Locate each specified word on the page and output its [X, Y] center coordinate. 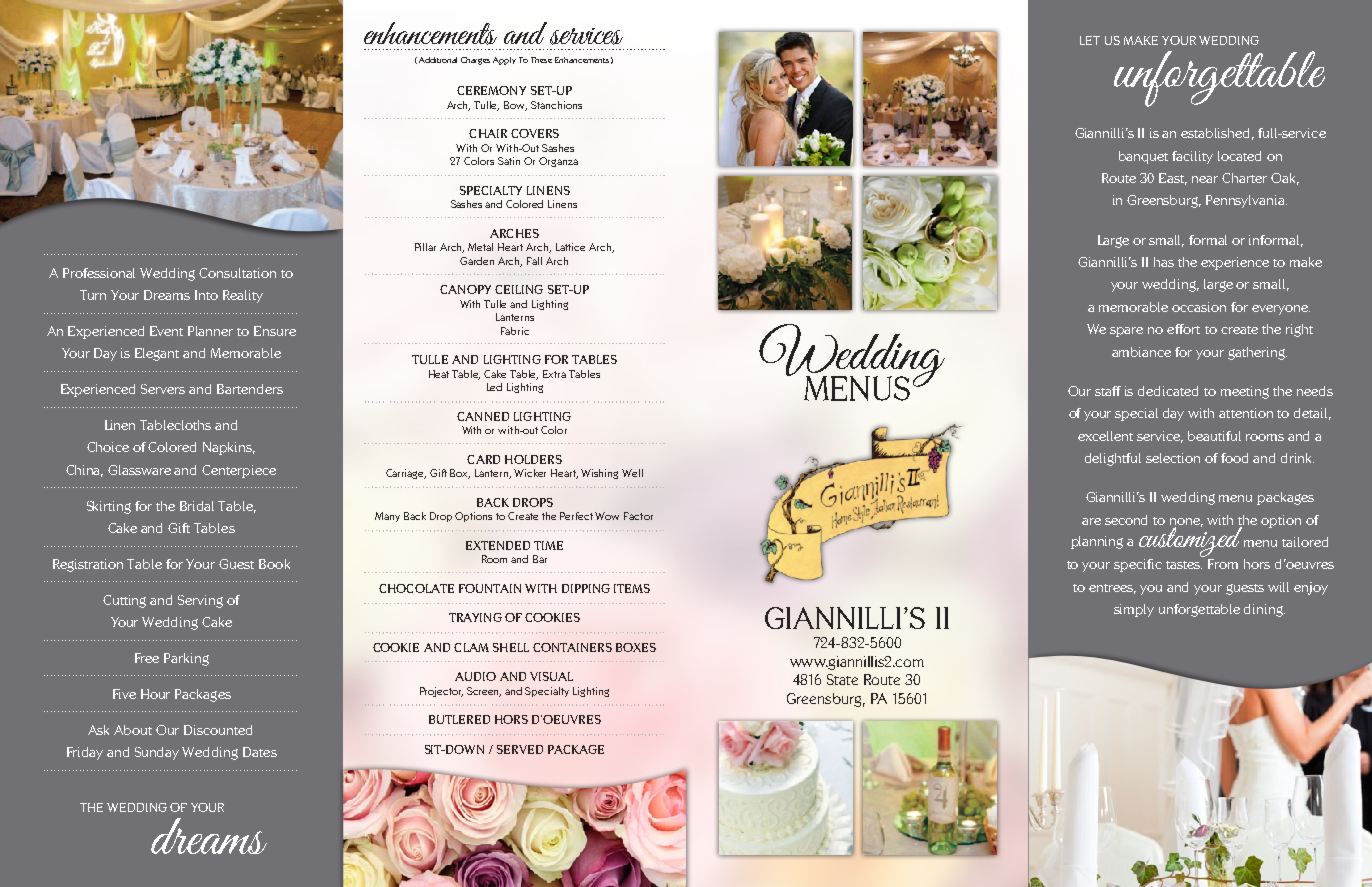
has [1164, 262]
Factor [638, 516]
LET [1090, 40]
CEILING [519, 289]
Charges [475, 61]
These [541, 60]
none [1186, 522]
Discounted [218, 730]
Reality [243, 296]
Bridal [197, 506]
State [842, 679]
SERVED [520, 749]
